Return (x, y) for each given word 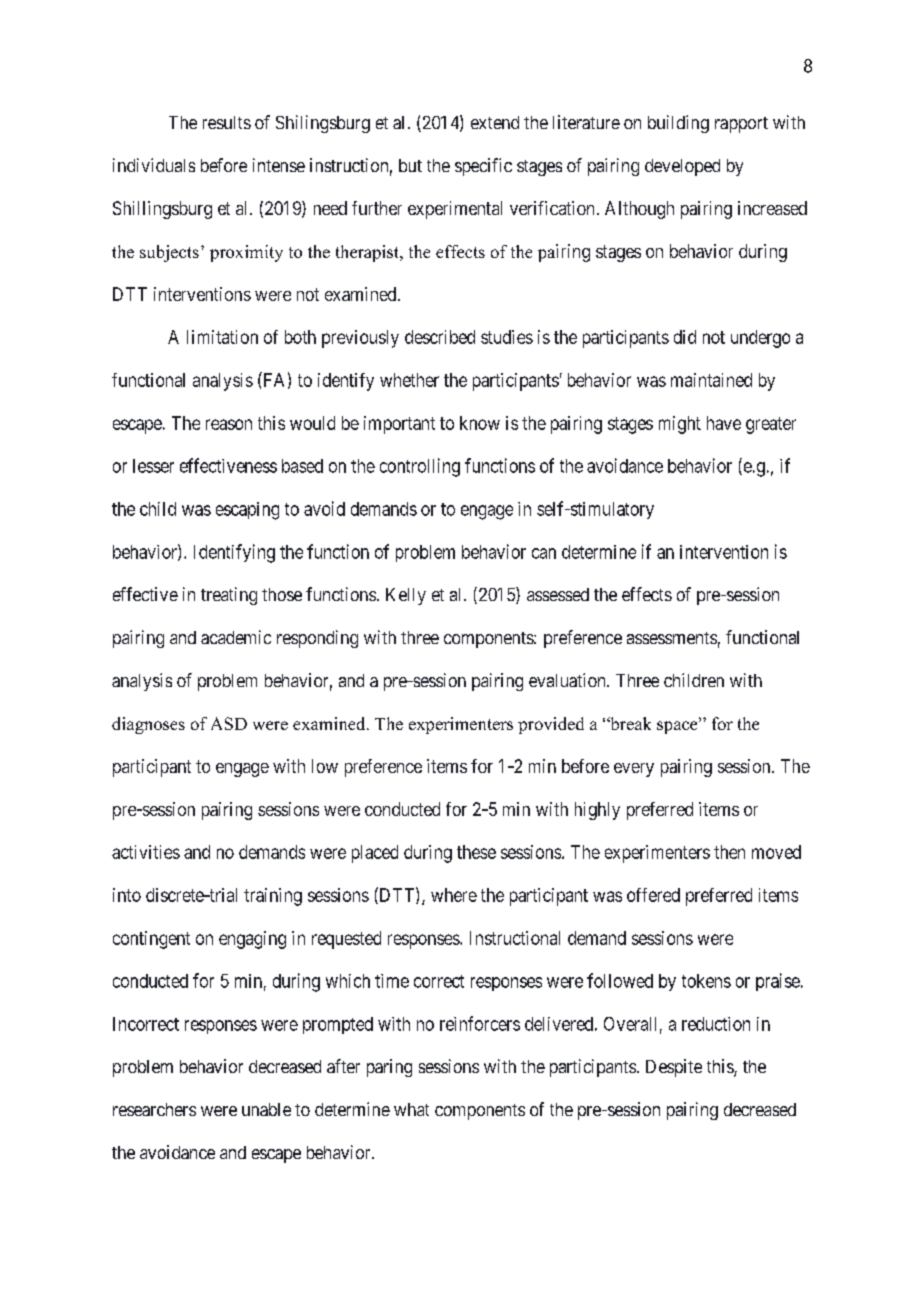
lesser (153, 466)
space (678, 727)
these (476, 852)
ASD (229, 723)
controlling (420, 467)
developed (682, 167)
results (227, 122)
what (411, 1109)
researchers (154, 1109)
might (680, 425)
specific (483, 167)
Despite (674, 1068)
